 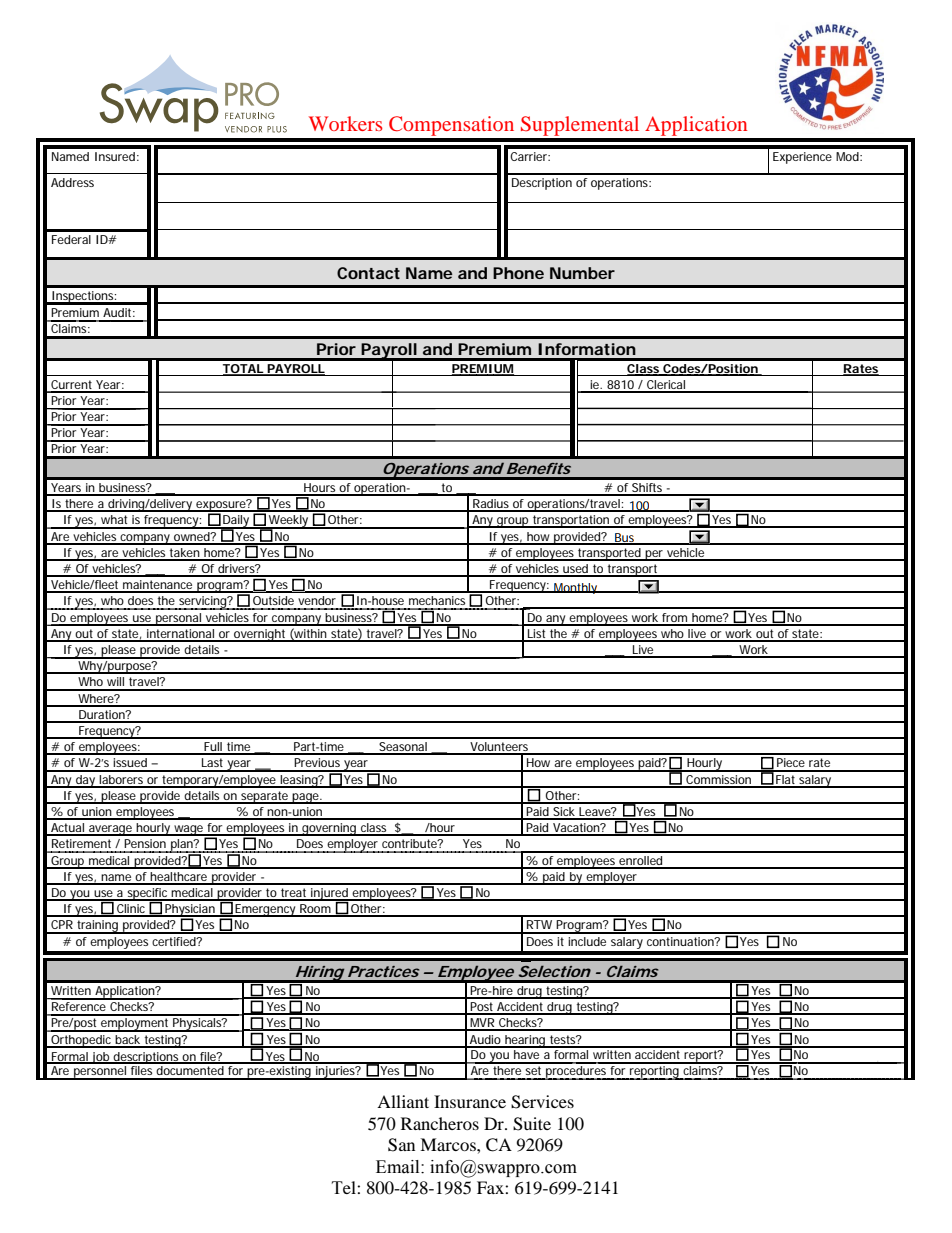 What do you see at coordinates (72, 182) in the screenshot?
I see `Address` at bounding box center [72, 182].
